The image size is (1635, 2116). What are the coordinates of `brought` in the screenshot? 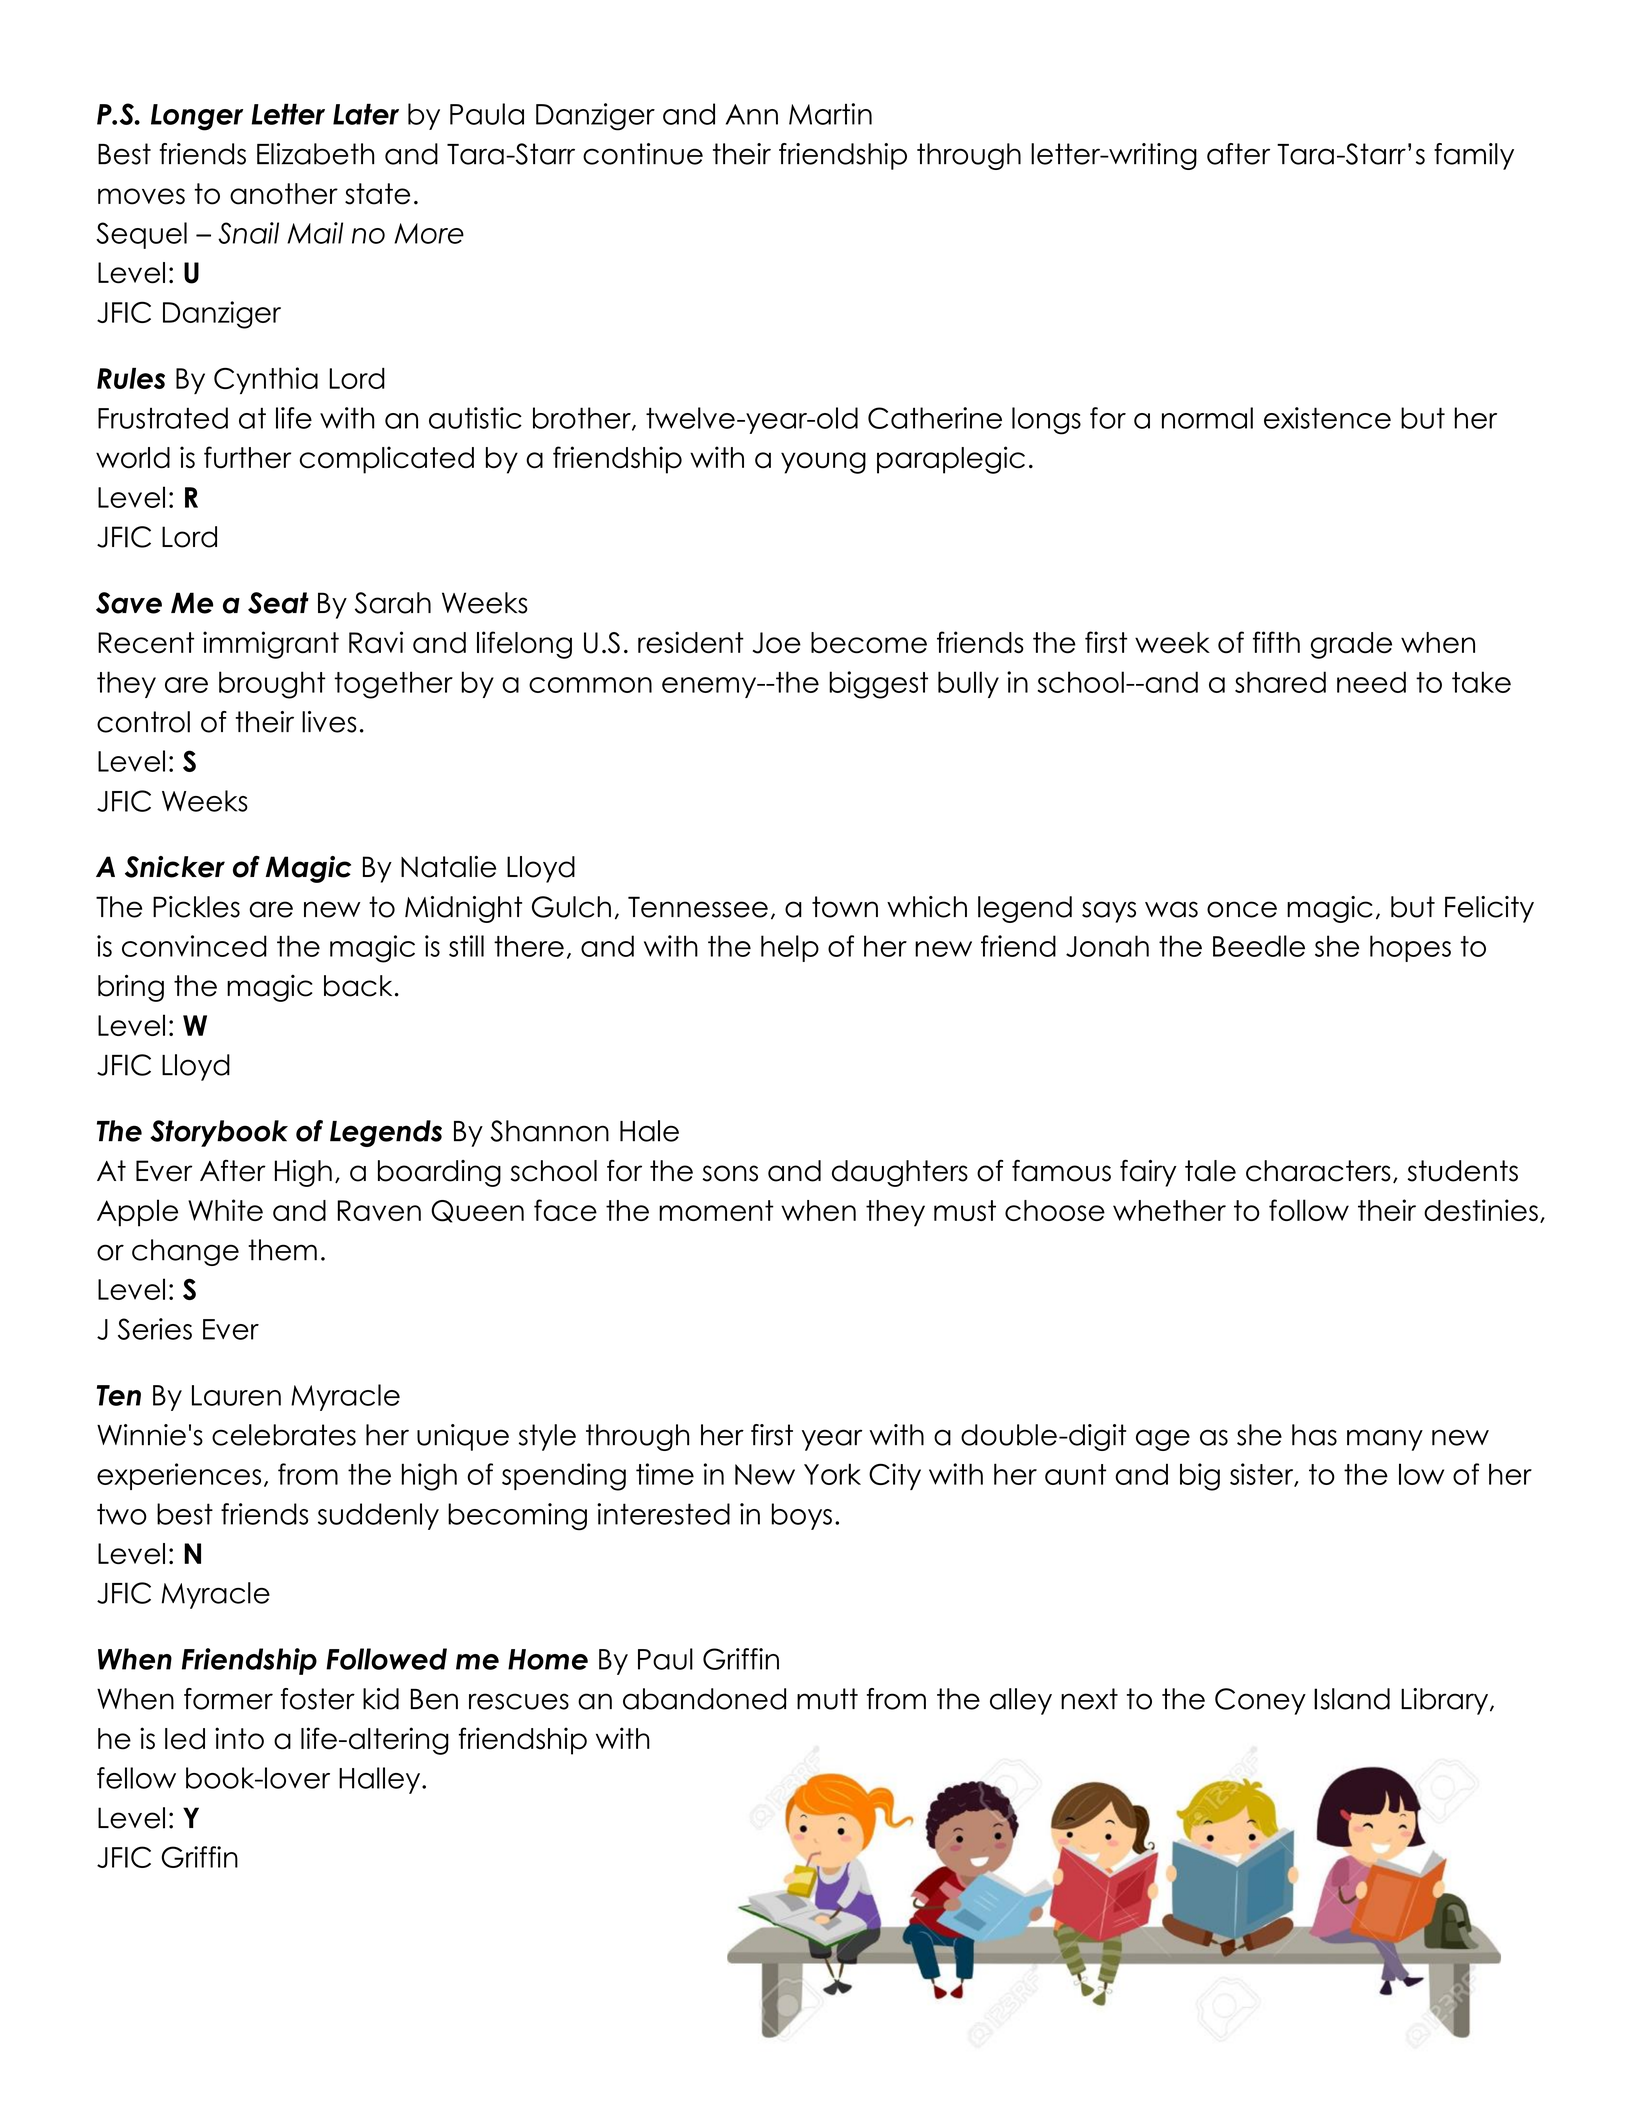 It's located at (272, 685).
